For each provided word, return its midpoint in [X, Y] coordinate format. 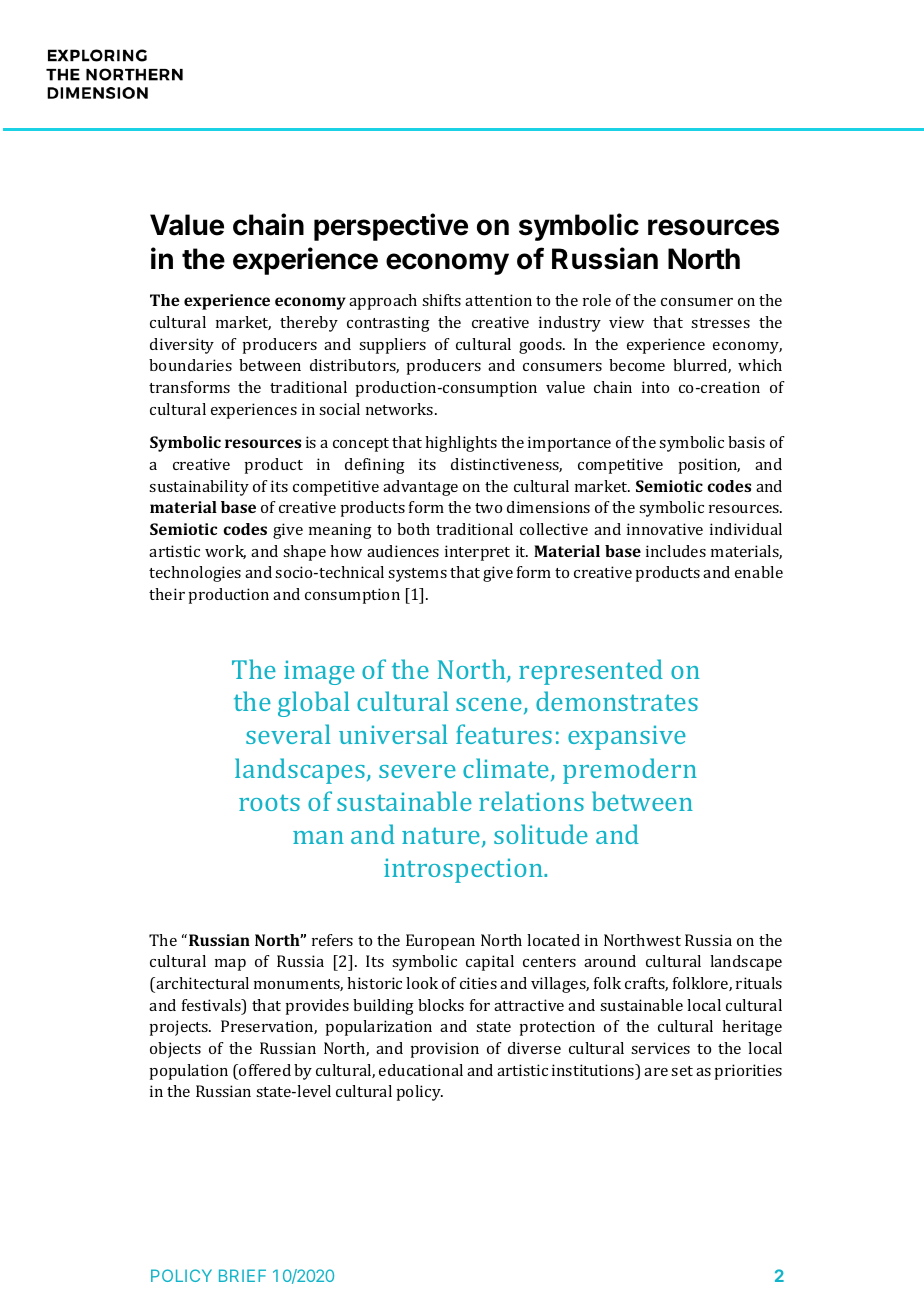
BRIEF [242, 1275]
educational [421, 1070]
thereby [309, 324]
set [682, 1071]
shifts [441, 300]
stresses [720, 323]
